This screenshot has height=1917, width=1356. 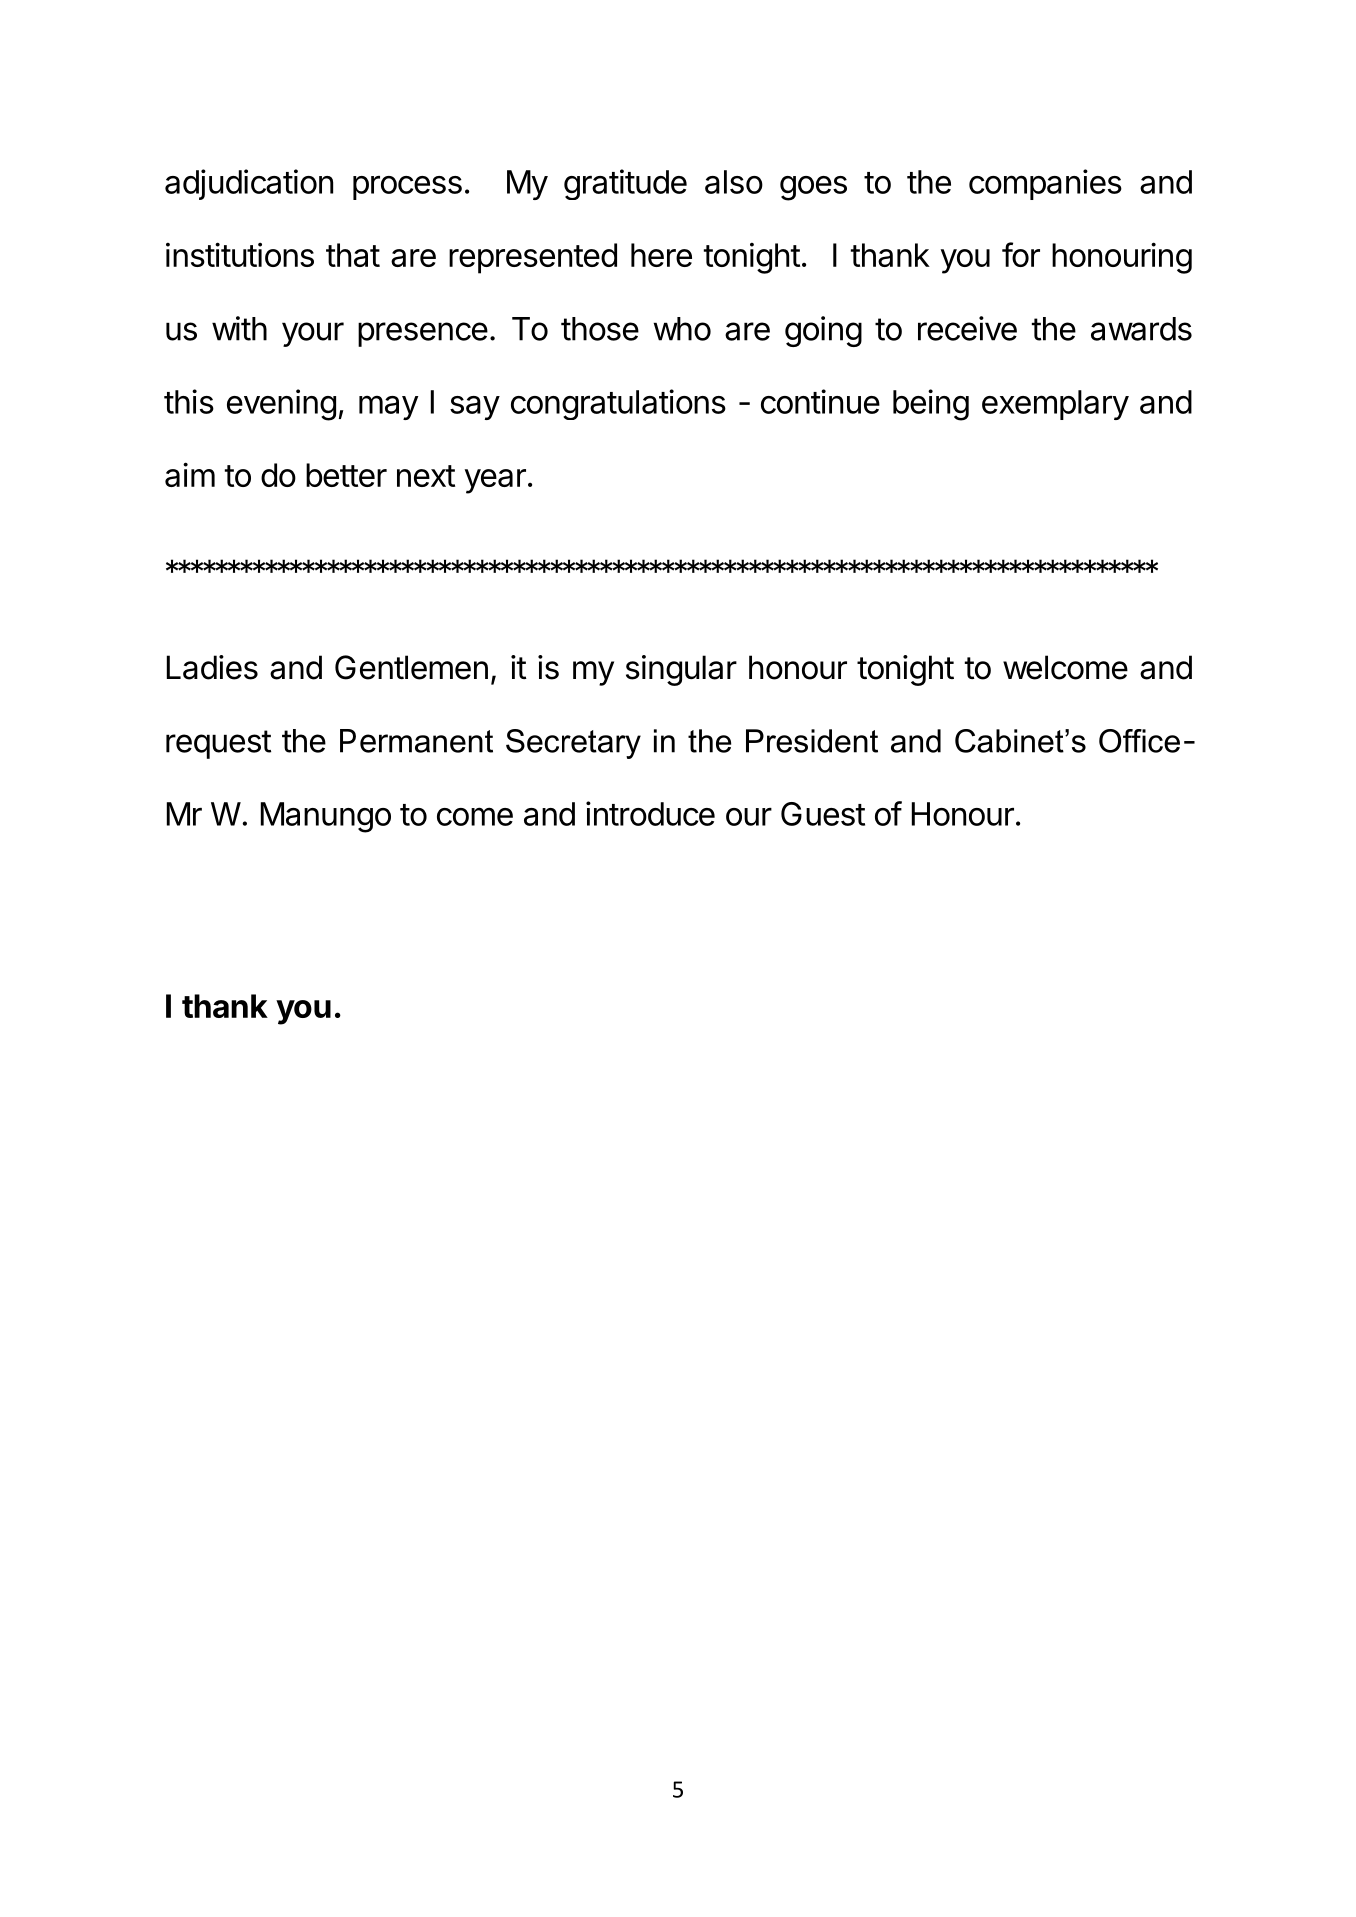 I want to click on better, so click(x=346, y=475).
